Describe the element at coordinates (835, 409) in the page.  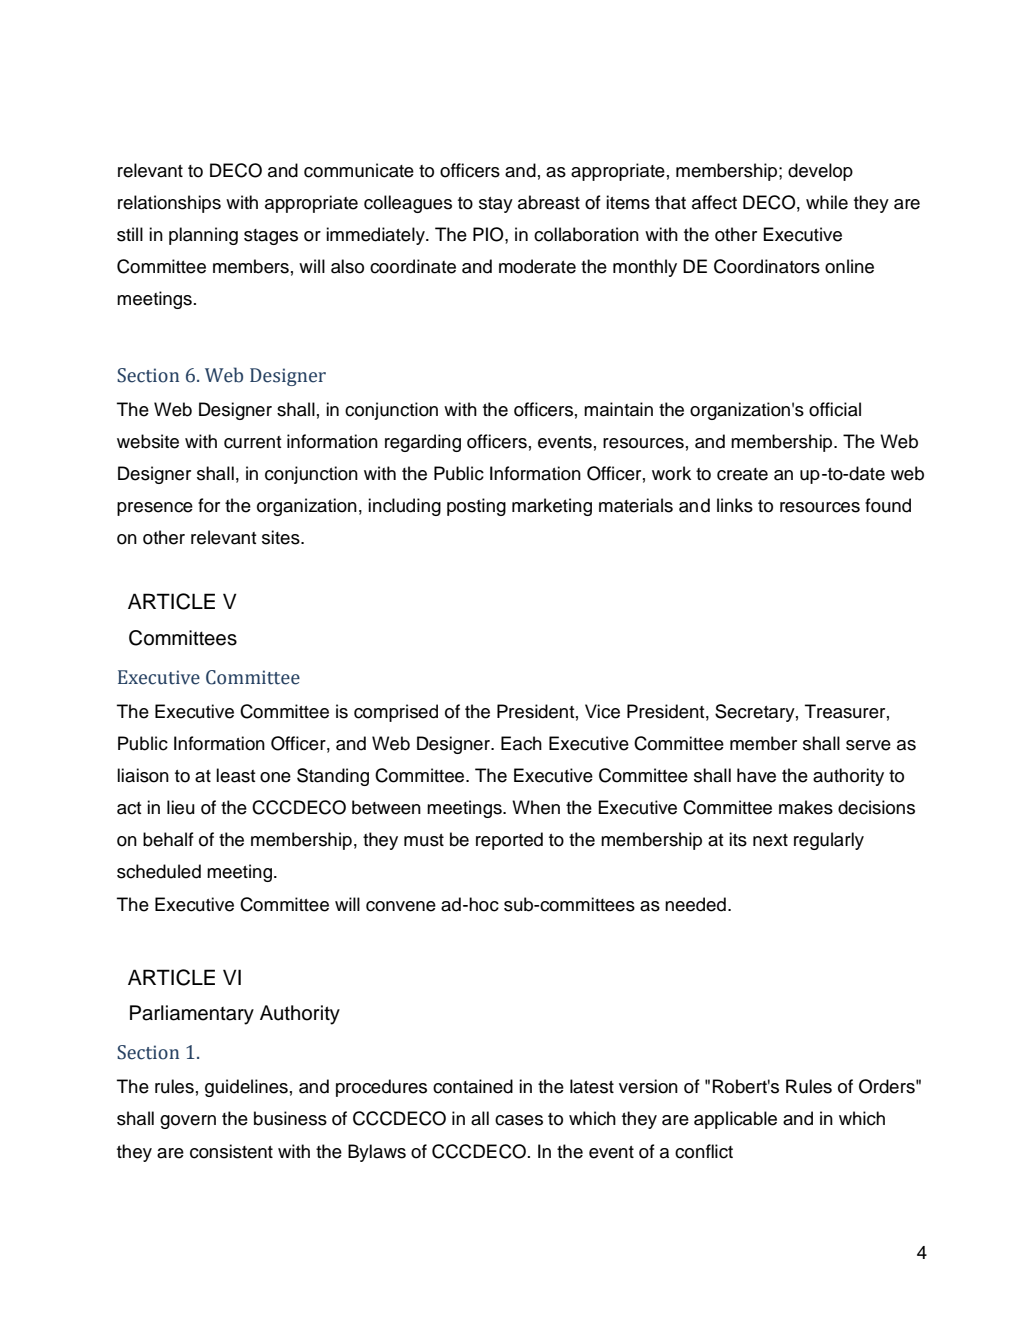
I see `official` at that location.
